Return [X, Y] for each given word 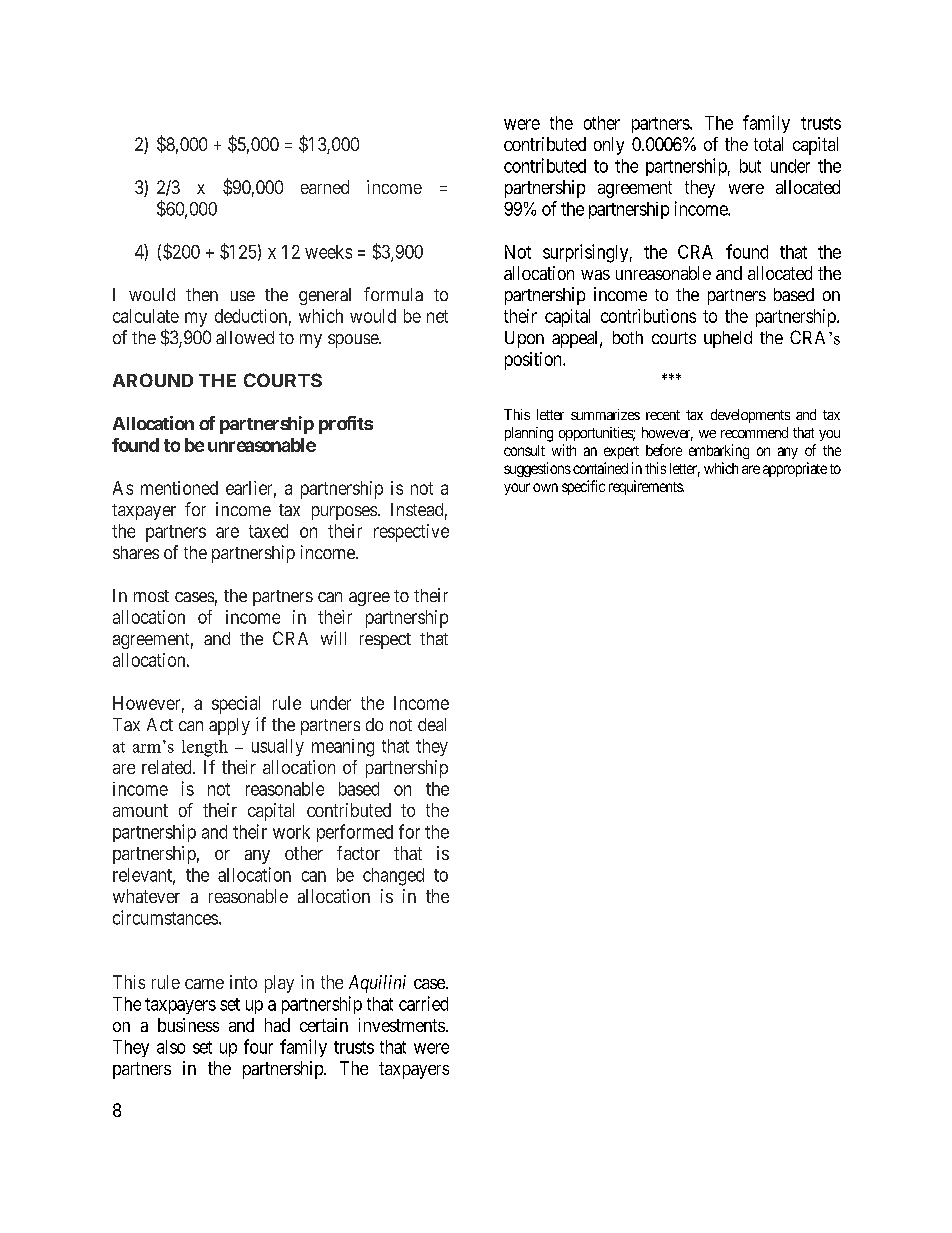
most [151, 596]
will [333, 638]
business [188, 1025]
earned [325, 187]
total [768, 144]
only [609, 146]
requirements [646, 487]
